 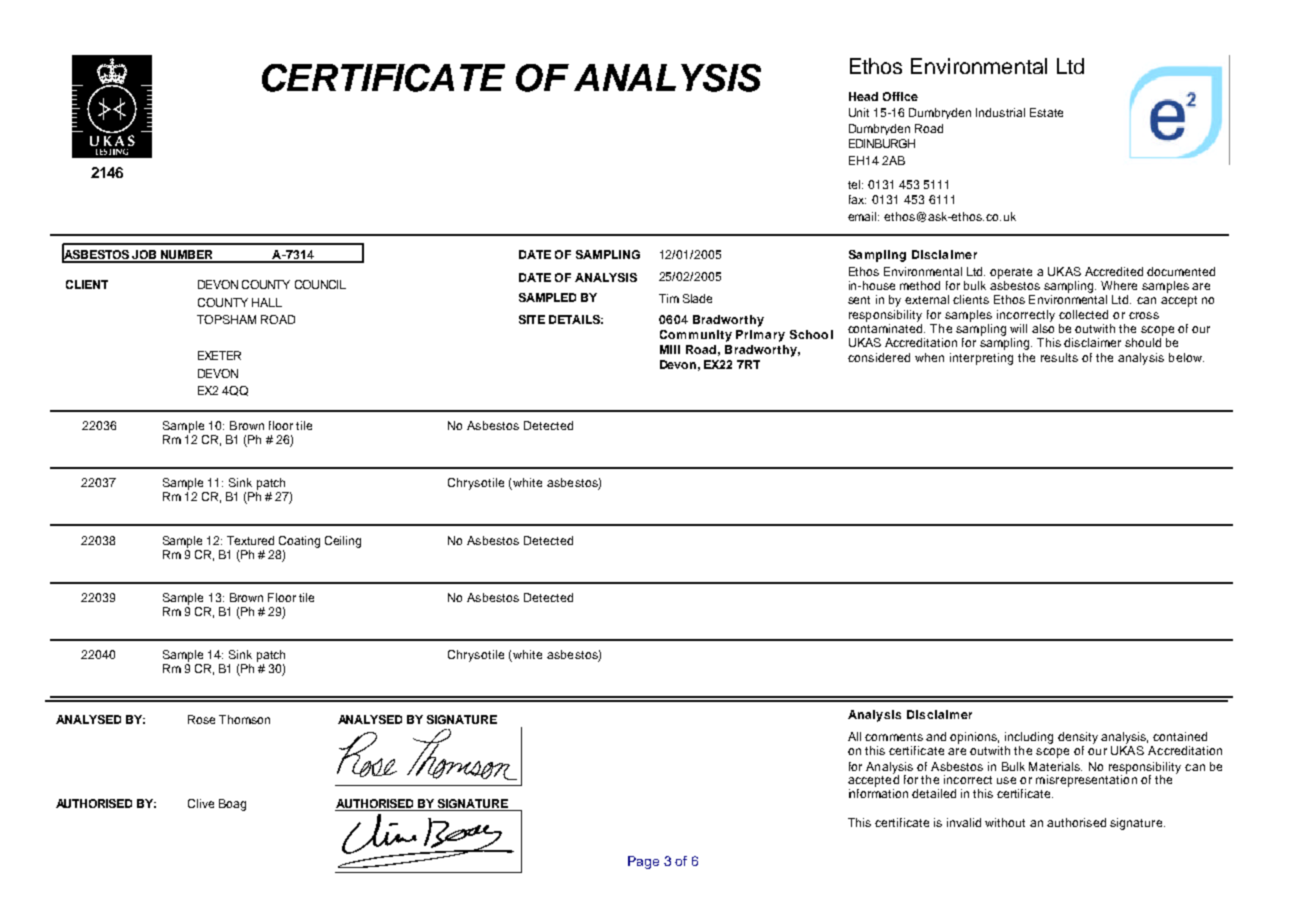 What do you see at coordinates (201, 803) in the document?
I see `Clive` at bounding box center [201, 803].
